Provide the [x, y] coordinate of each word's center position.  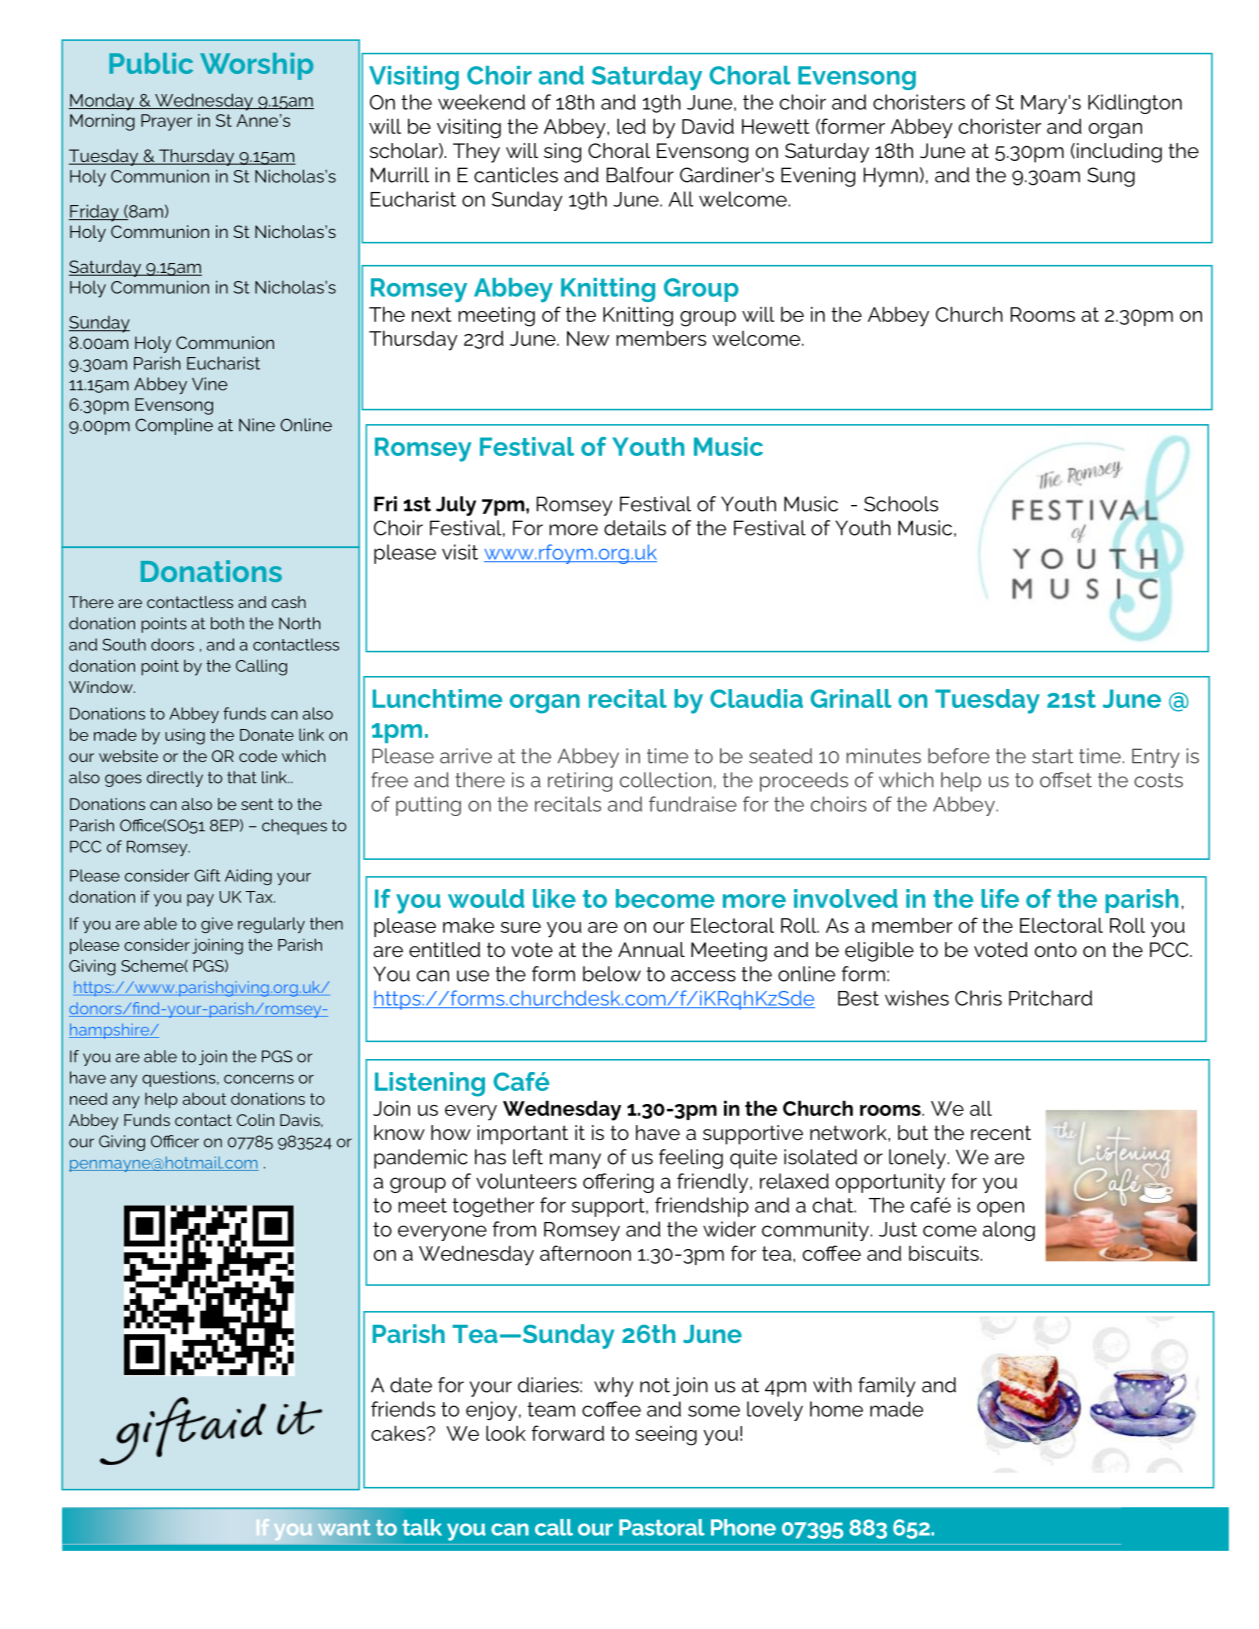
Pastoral [662, 1527]
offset [1066, 780]
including [1119, 153]
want [344, 1528]
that [242, 777]
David [708, 126]
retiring [580, 782]
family [886, 1387]
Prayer [166, 122]
